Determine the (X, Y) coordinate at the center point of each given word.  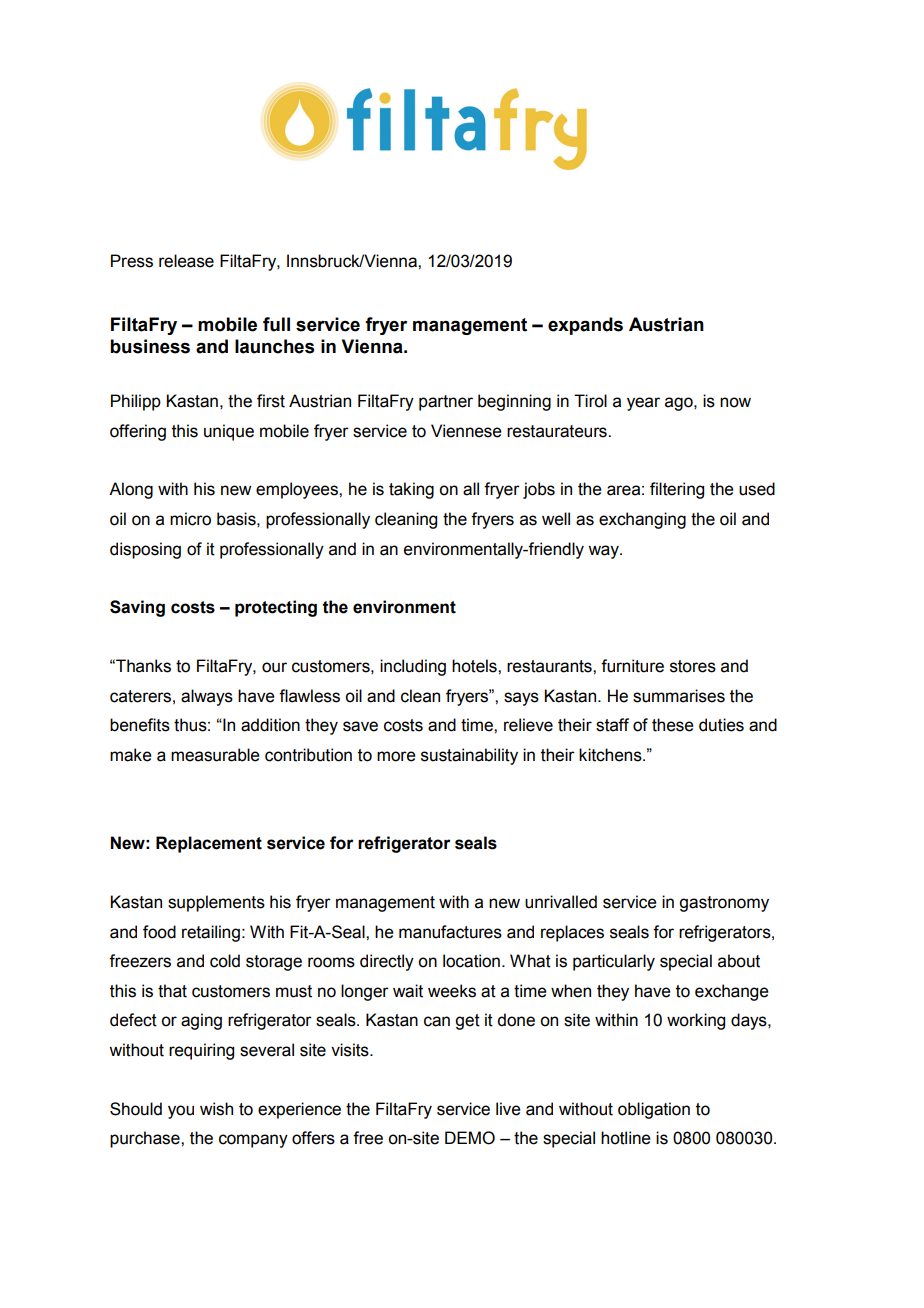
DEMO (470, 1138)
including (413, 667)
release (186, 261)
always (207, 697)
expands (585, 326)
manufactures (450, 932)
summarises (679, 696)
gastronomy (724, 904)
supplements (216, 903)
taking (411, 490)
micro (190, 519)
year (643, 404)
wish (216, 1109)
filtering (677, 490)
